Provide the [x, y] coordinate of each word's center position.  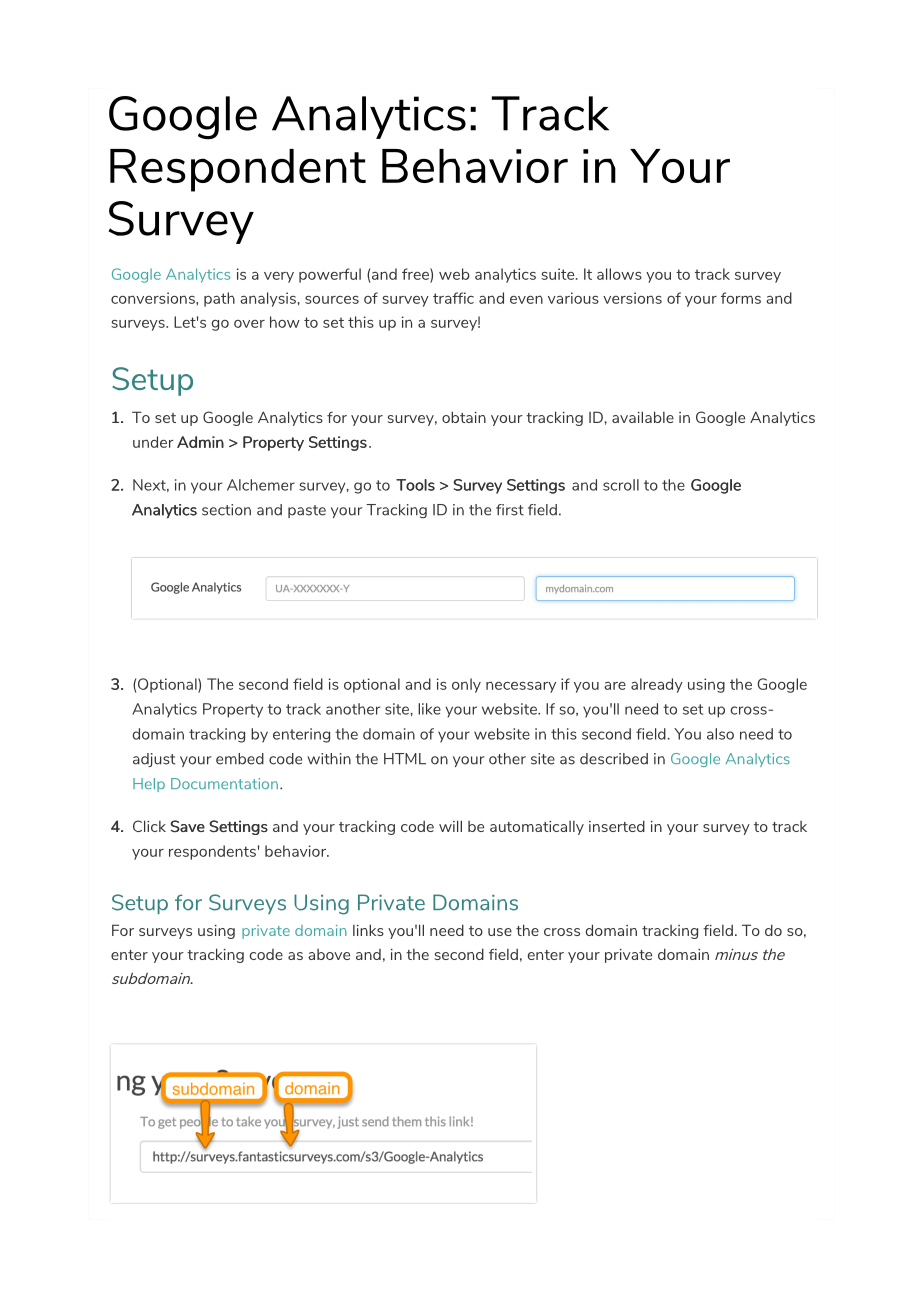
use [500, 932]
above [329, 954]
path [219, 299]
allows [619, 274]
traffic [453, 298]
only [466, 685]
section [226, 510]
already [657, 685]
